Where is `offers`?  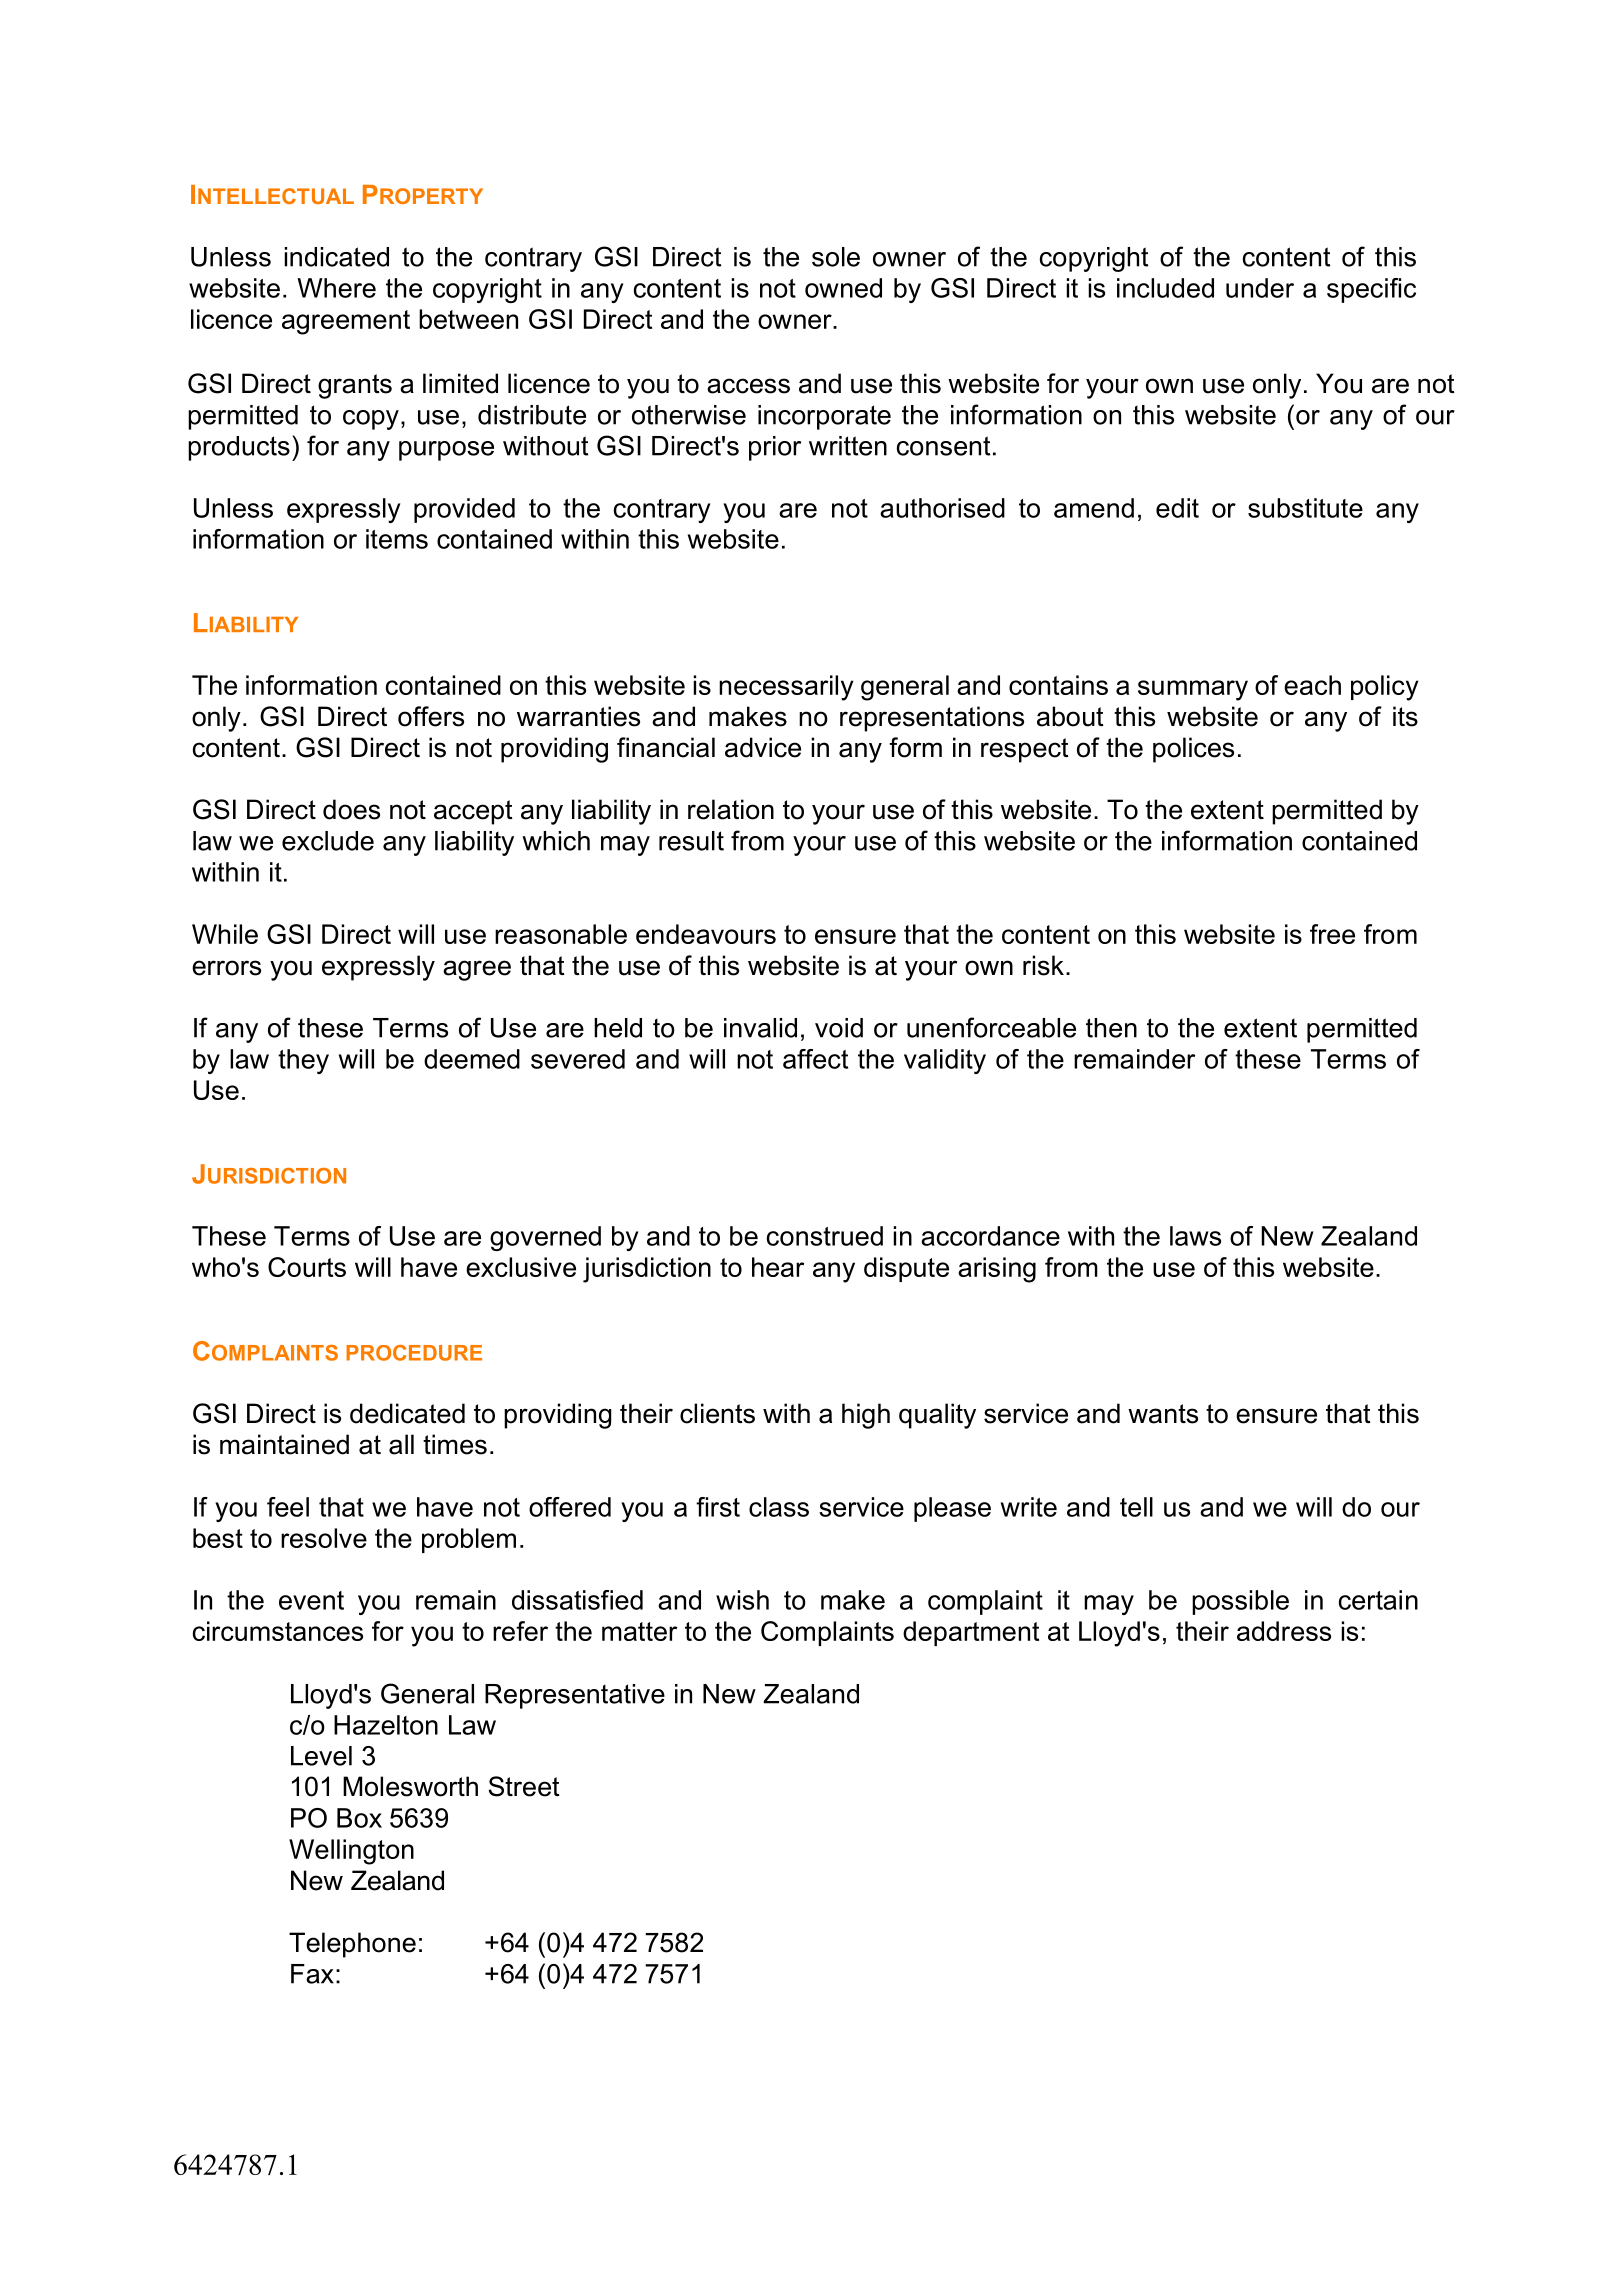
offers is located at coordinates (431, 716).
